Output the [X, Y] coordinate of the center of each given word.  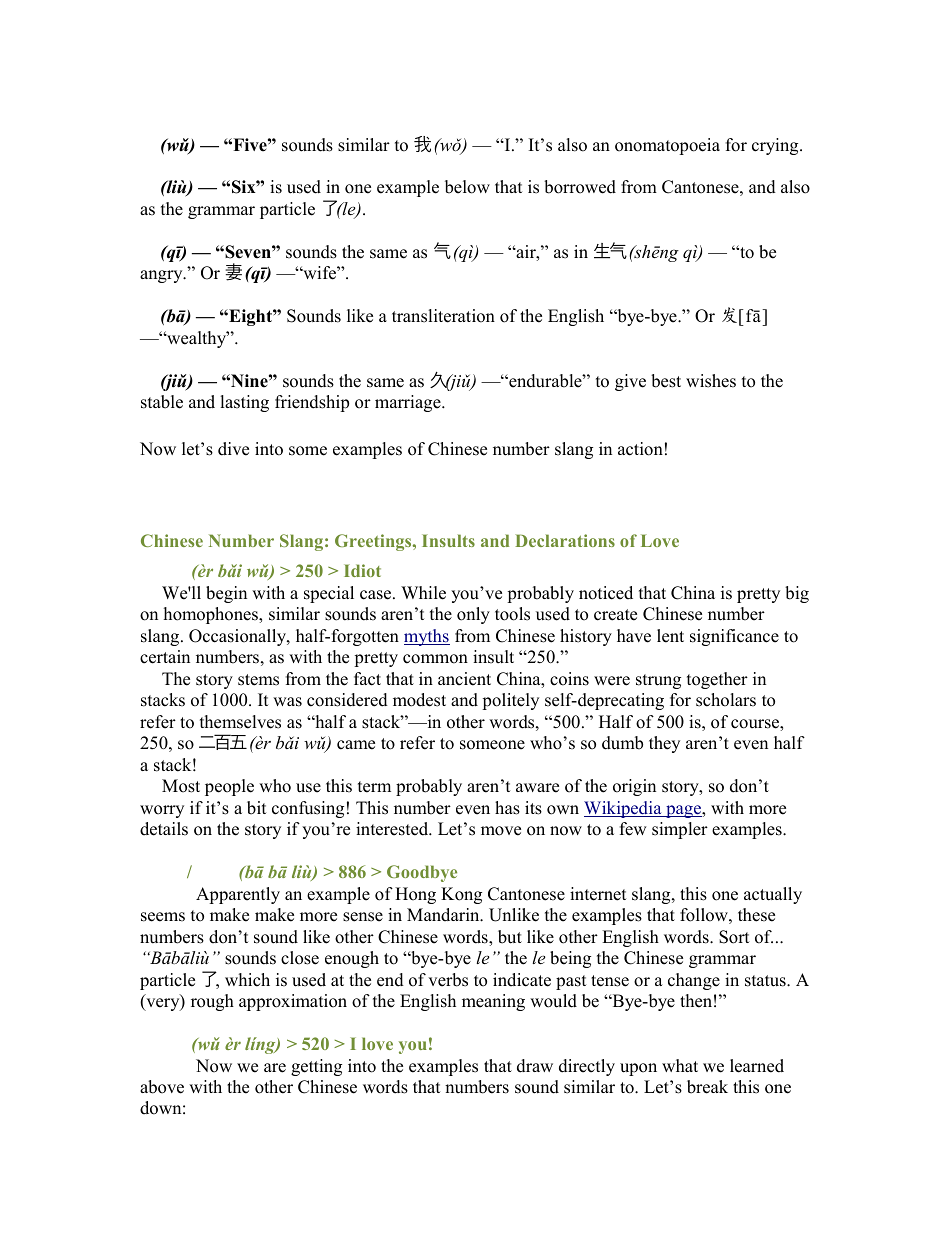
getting [316, 1067]
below [467, 187]
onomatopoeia [667, 146]
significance [734, 637]
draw [535, 1066]
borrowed [580, 187]
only [473, 615]
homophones [212, 615]
